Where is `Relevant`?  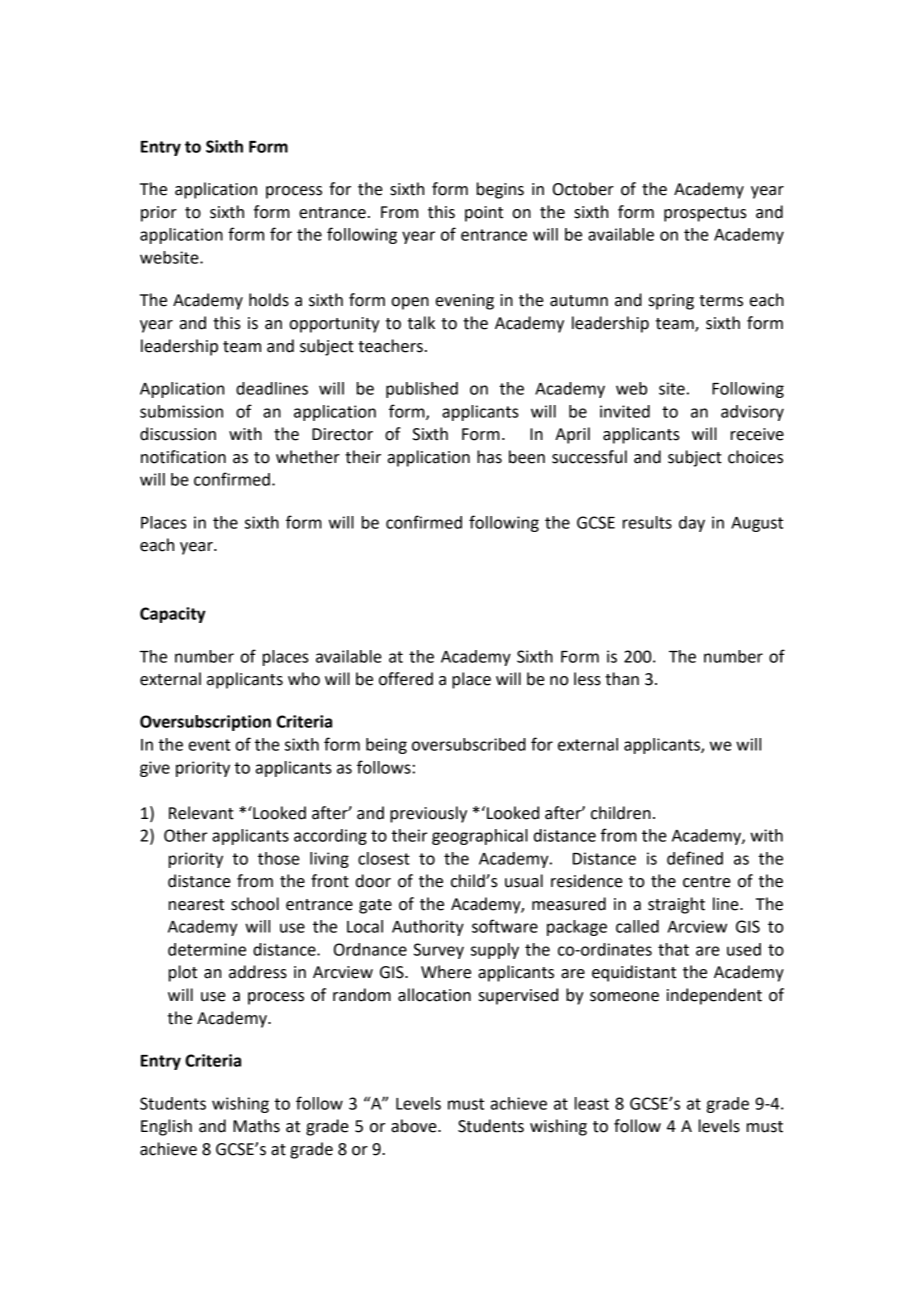 Relevant is located at coordinates (201, 813).
